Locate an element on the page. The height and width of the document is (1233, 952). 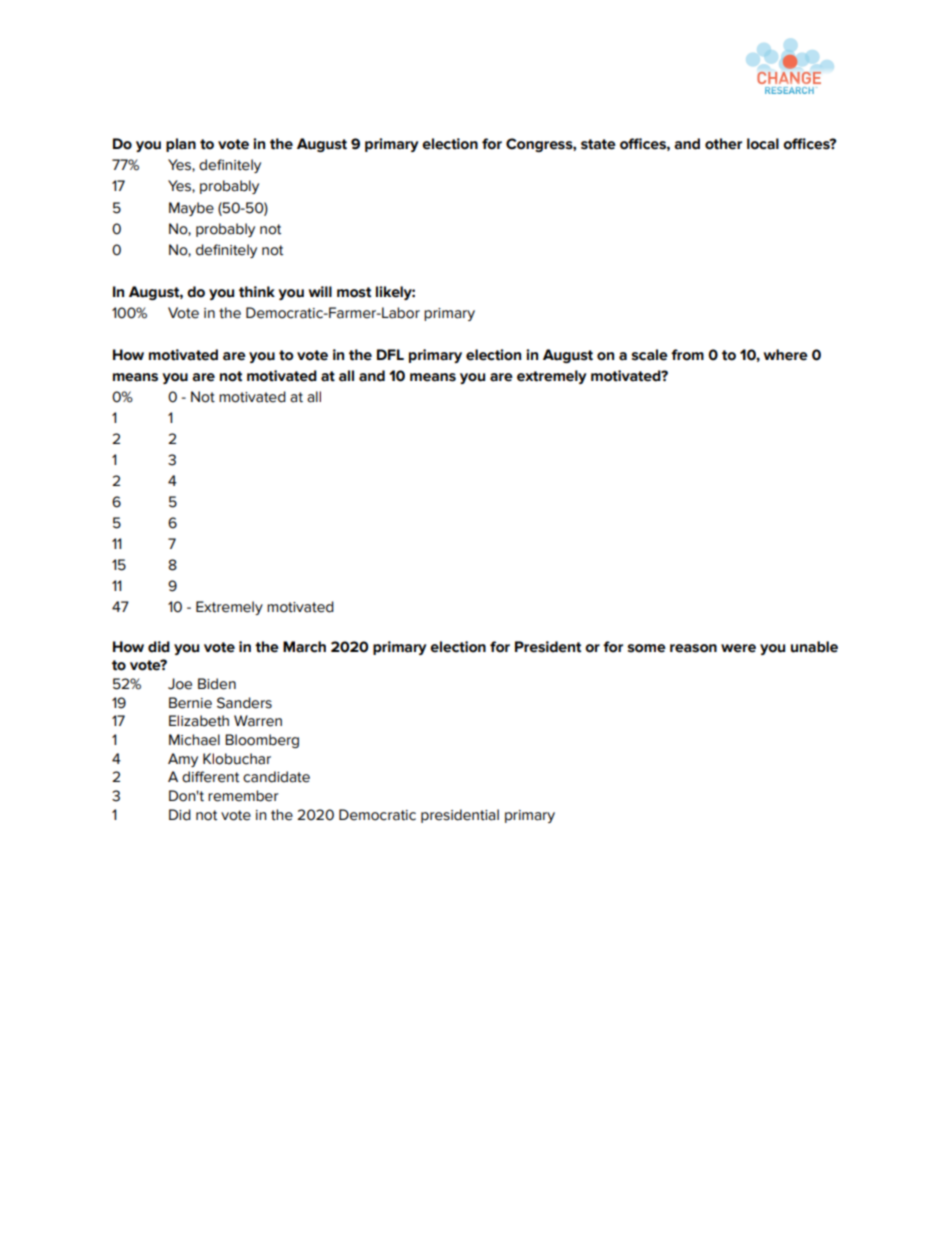
plan is located at coordinates (181, 145).
